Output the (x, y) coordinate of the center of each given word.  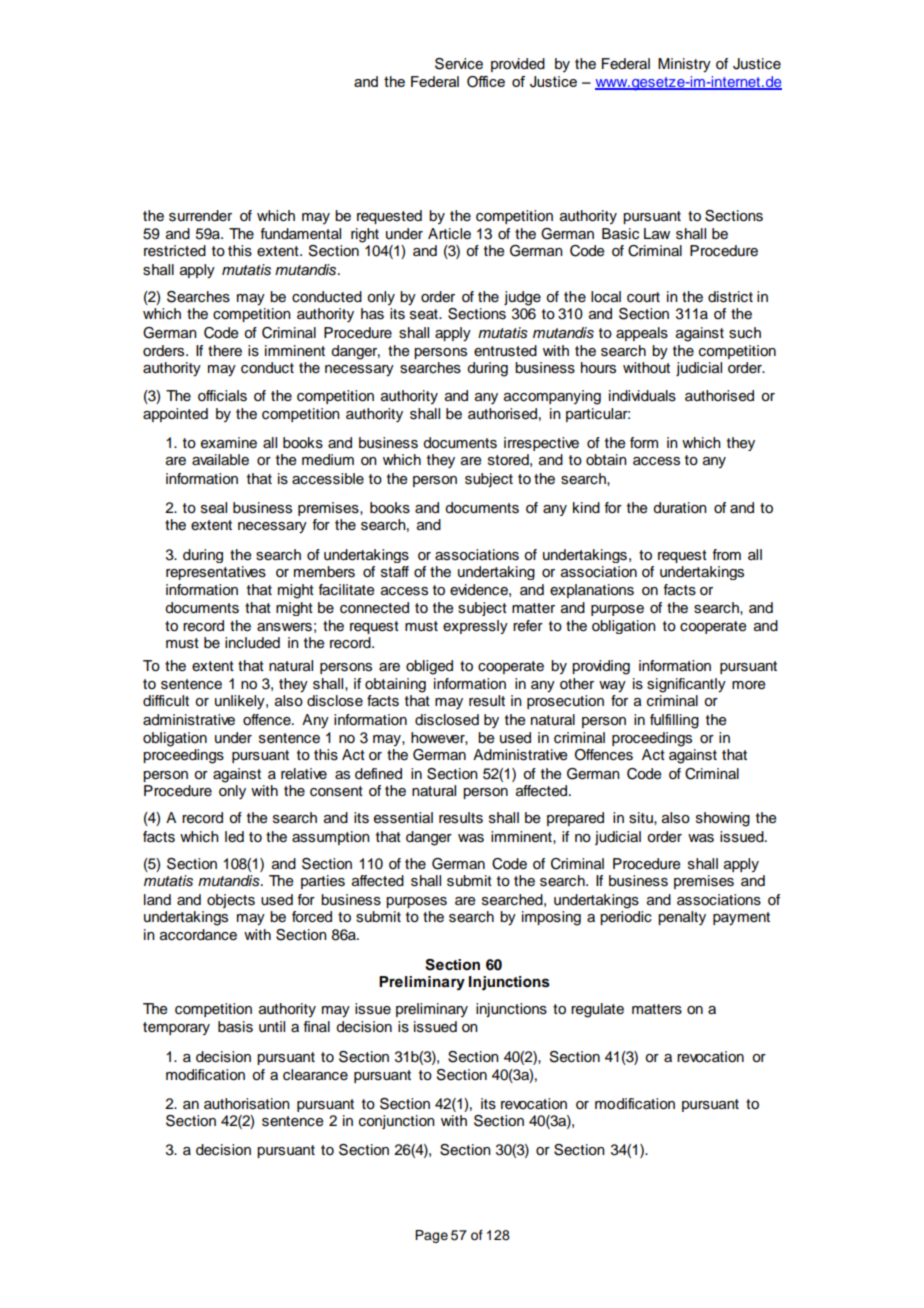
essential (403, 818)
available (220, 460)
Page (431, 1236)
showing (723, 819)
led (234, 837)
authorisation (247, 1104)
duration (680, 508)
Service (459, 64)
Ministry (684, 65)
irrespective (541, 444)
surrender (200, 216)
